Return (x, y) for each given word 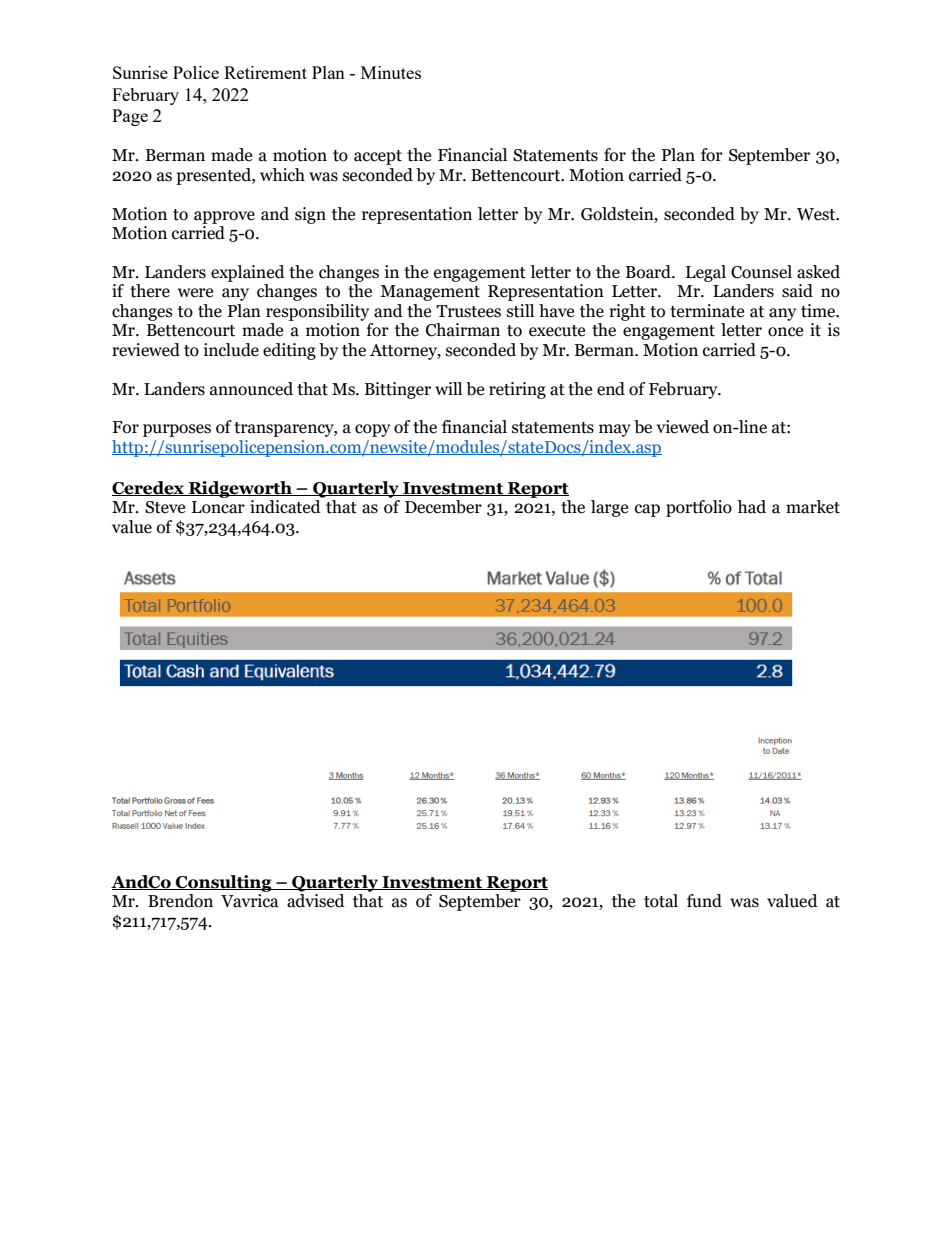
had (751, 507)
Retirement (265, 72)
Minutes (391, 72)
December (443, 507)
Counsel (761, 272)
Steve (165, 507)
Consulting (224, 883)
